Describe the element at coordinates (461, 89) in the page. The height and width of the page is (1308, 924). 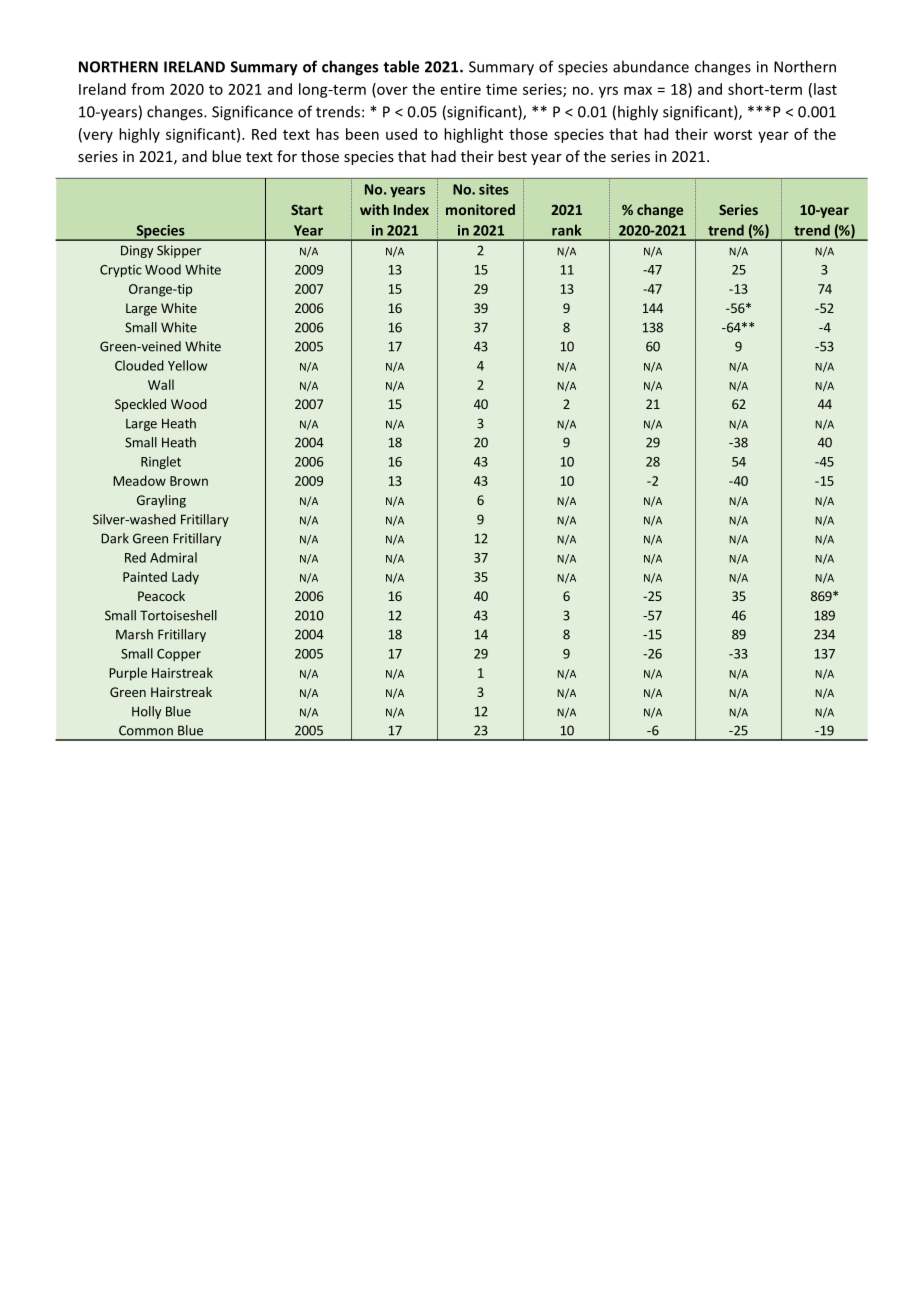
I see `entire` at that location.
